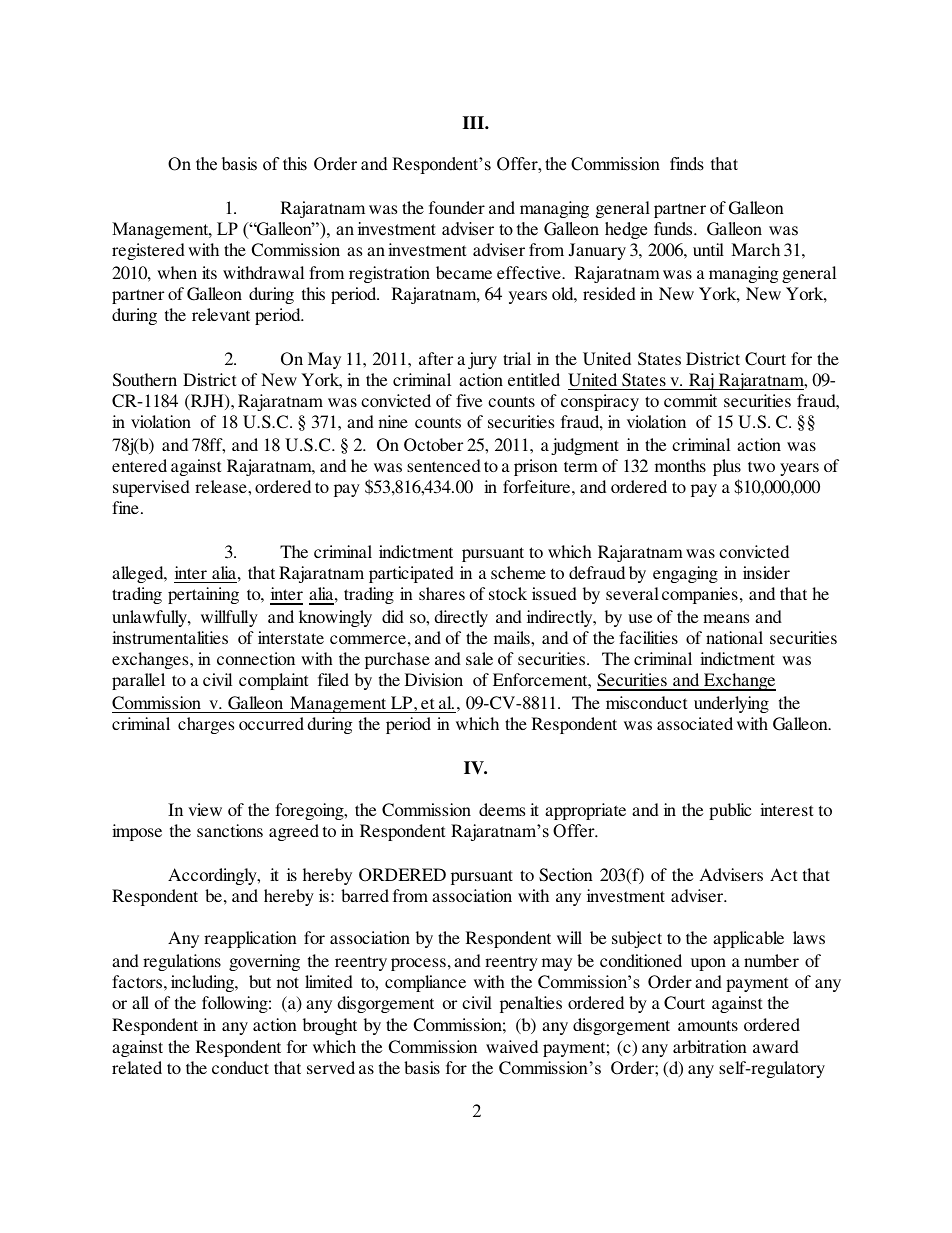  Describe the element at coordinates (442, 593) in the image. I see `shares` at that location.
